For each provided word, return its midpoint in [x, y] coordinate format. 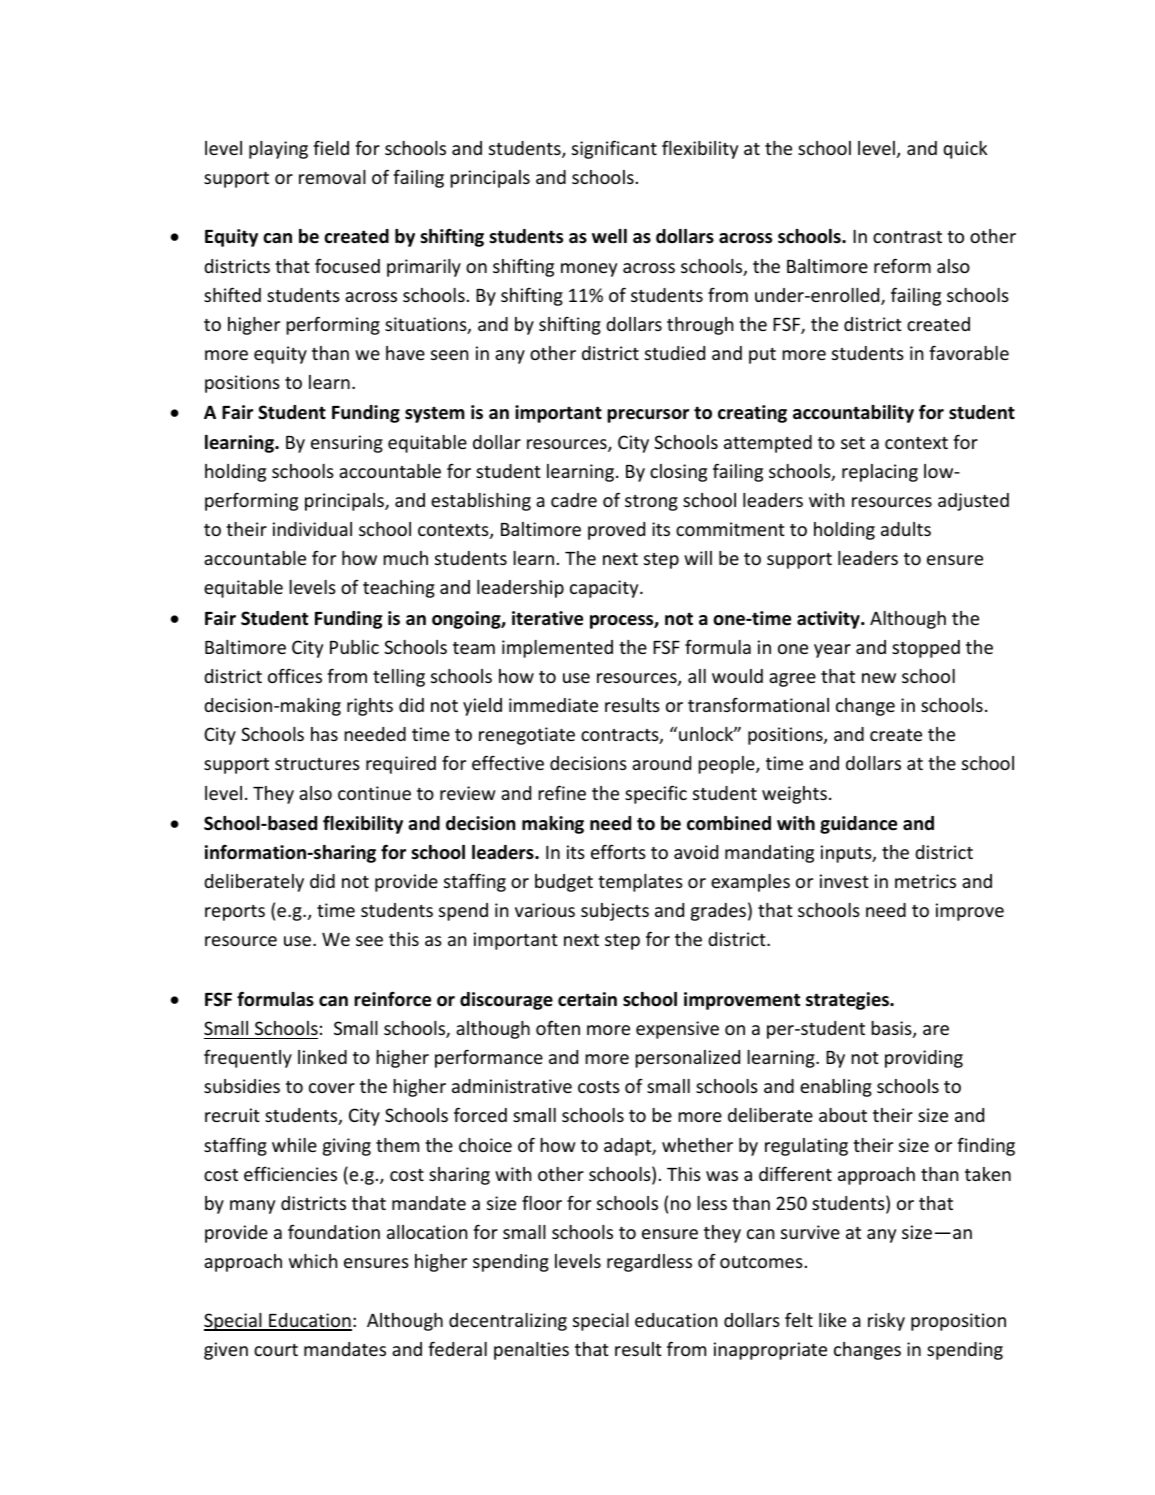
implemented [557, 649]
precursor [648, 416]
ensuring [347, 444]
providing [924, 1059]
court [276, 1350]
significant [614, 149]
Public [354, 647]
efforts [618, 851]
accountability [853, 414]
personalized [687, 1059]
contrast [907, 237]
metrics [925, 881]
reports [235, 913]
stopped [926, 649]
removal [332, 177]
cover [332, 1088]
